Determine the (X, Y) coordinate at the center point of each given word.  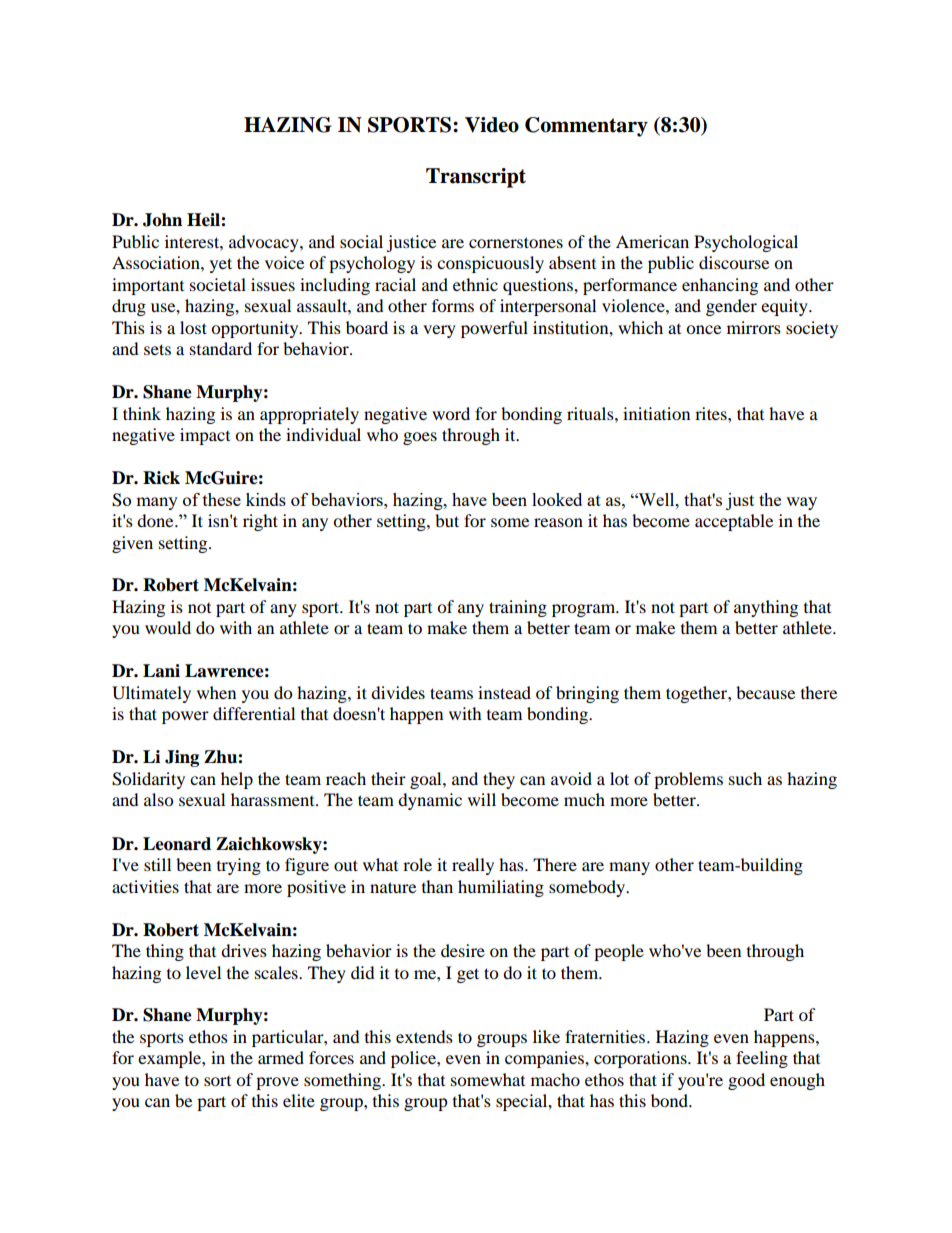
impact (205, 436)
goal (427, 780)
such (745, 778)
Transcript (476, 178)
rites (712, 413)
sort (217, 1081)
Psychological (746, 243)
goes (420, 438)
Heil (204, 220)
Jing (182, 758)
